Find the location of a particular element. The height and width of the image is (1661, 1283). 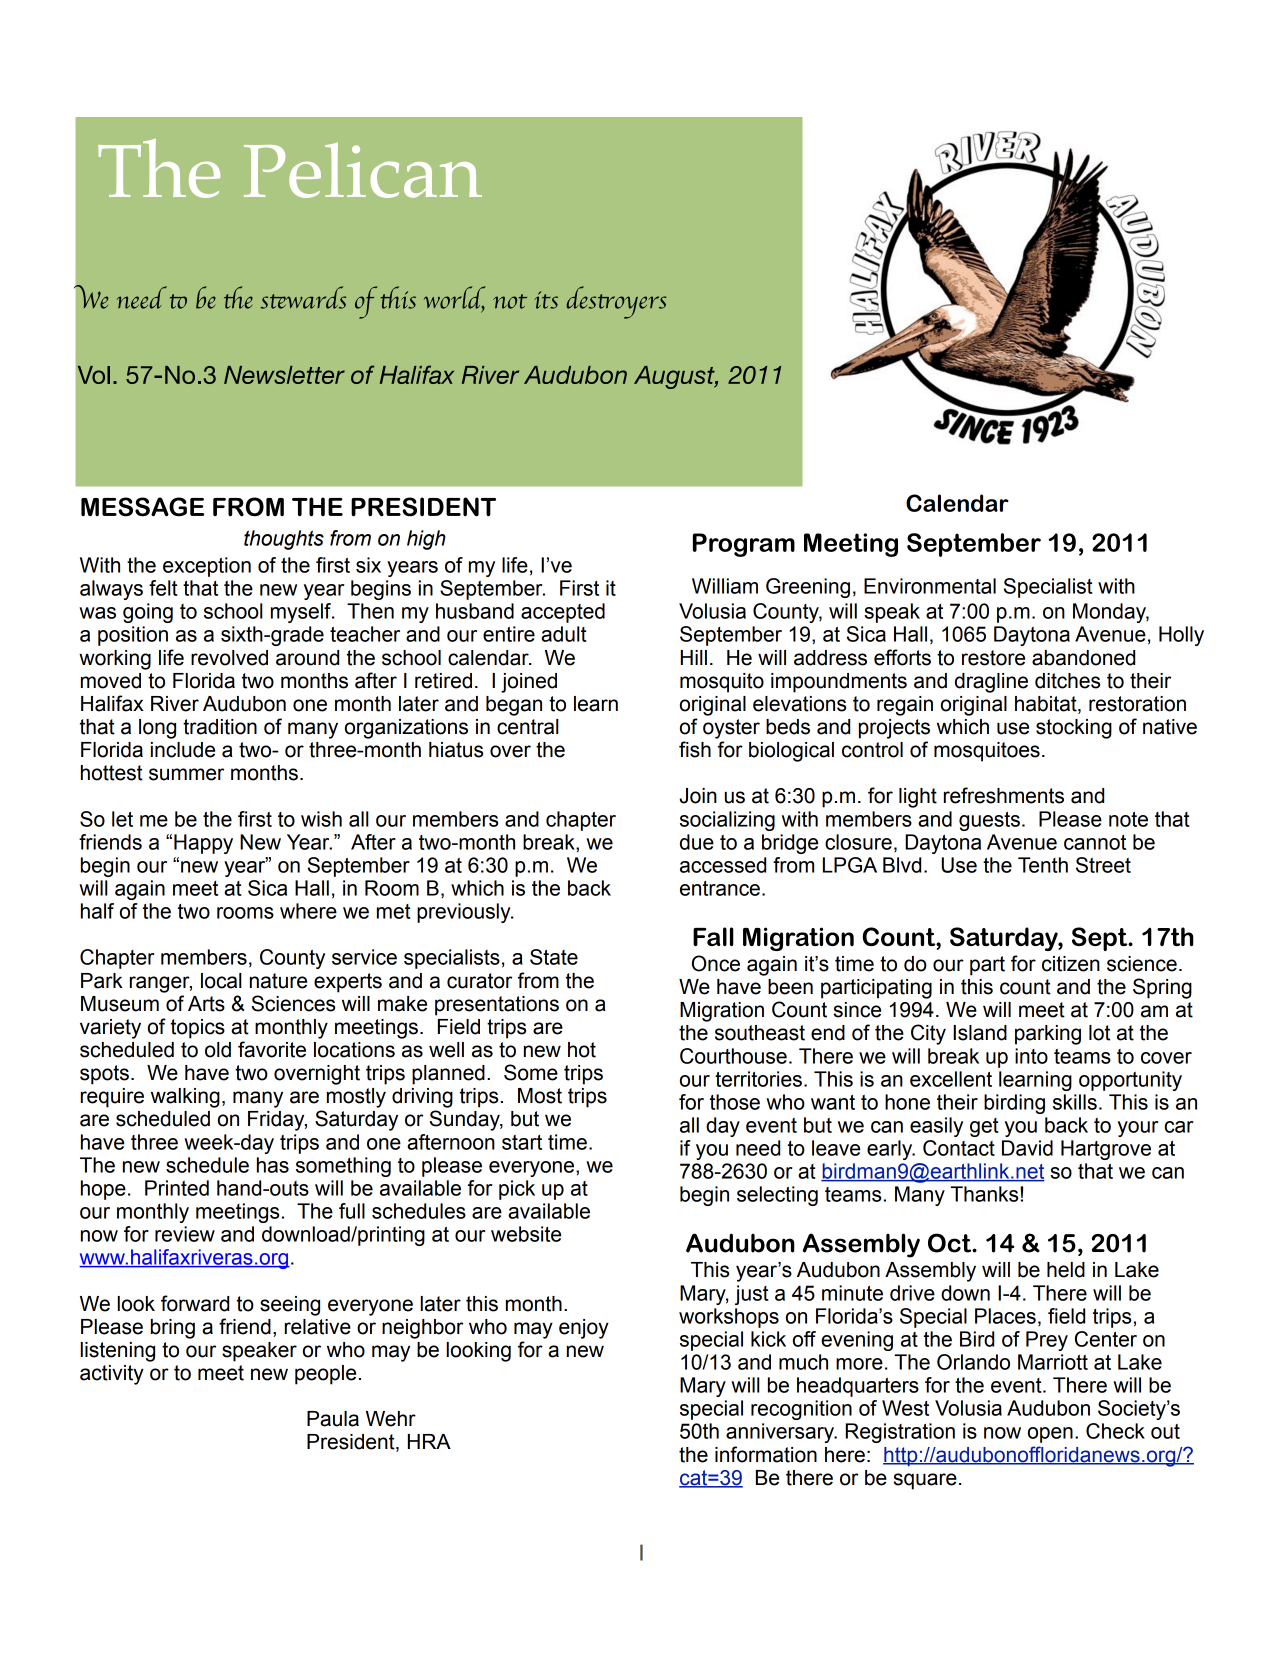

Tenth is located at coordinates (1043, 865).
